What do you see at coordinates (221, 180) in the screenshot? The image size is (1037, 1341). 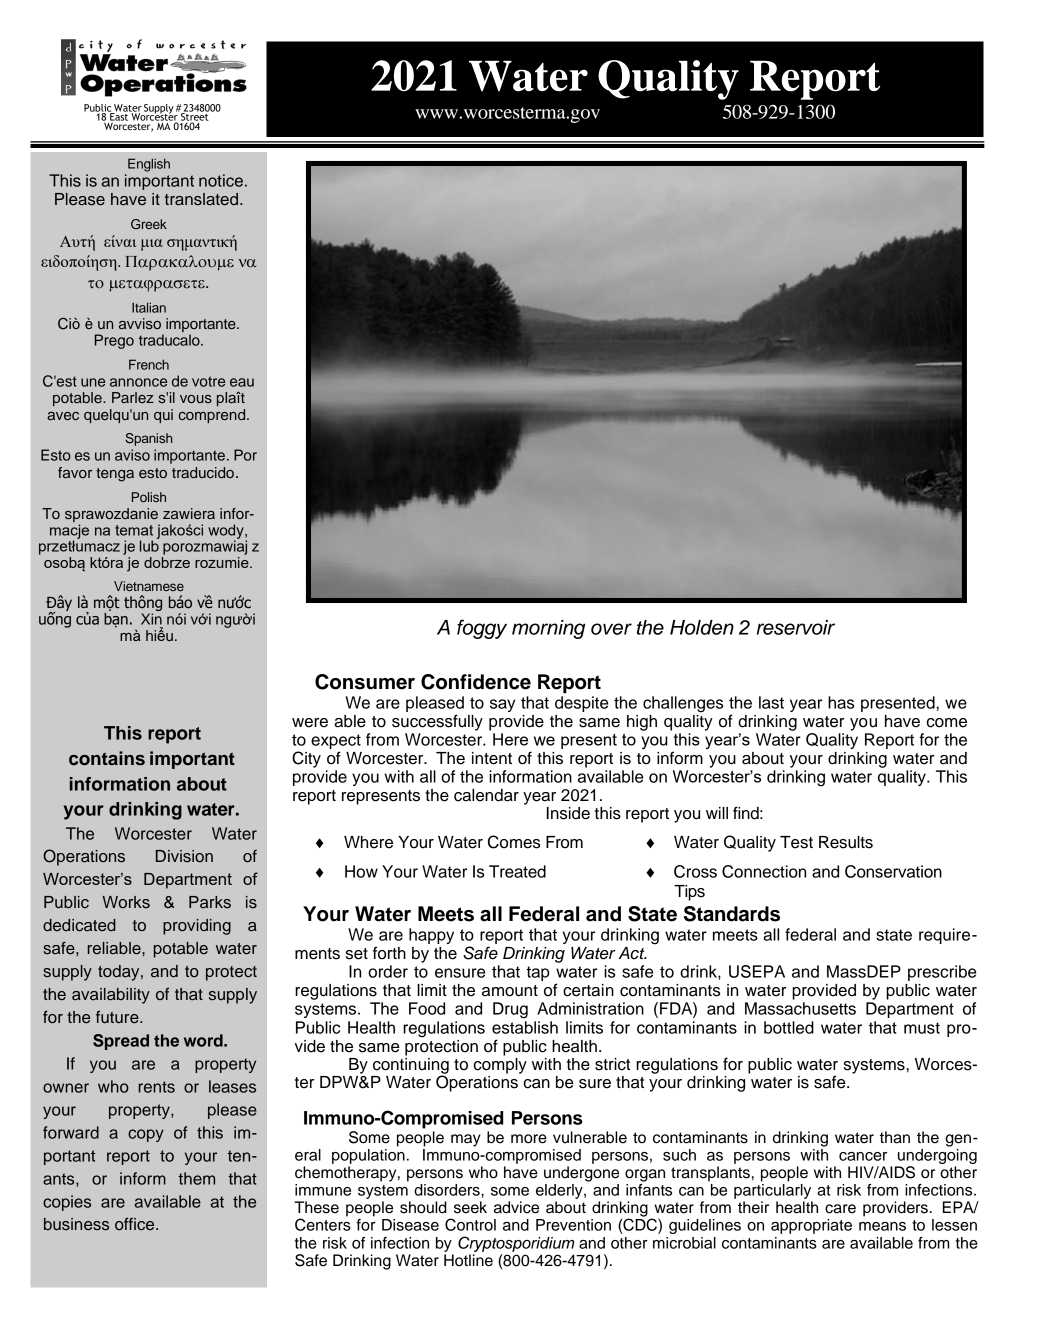 I see `notice` at bounding box center [221, 180].
